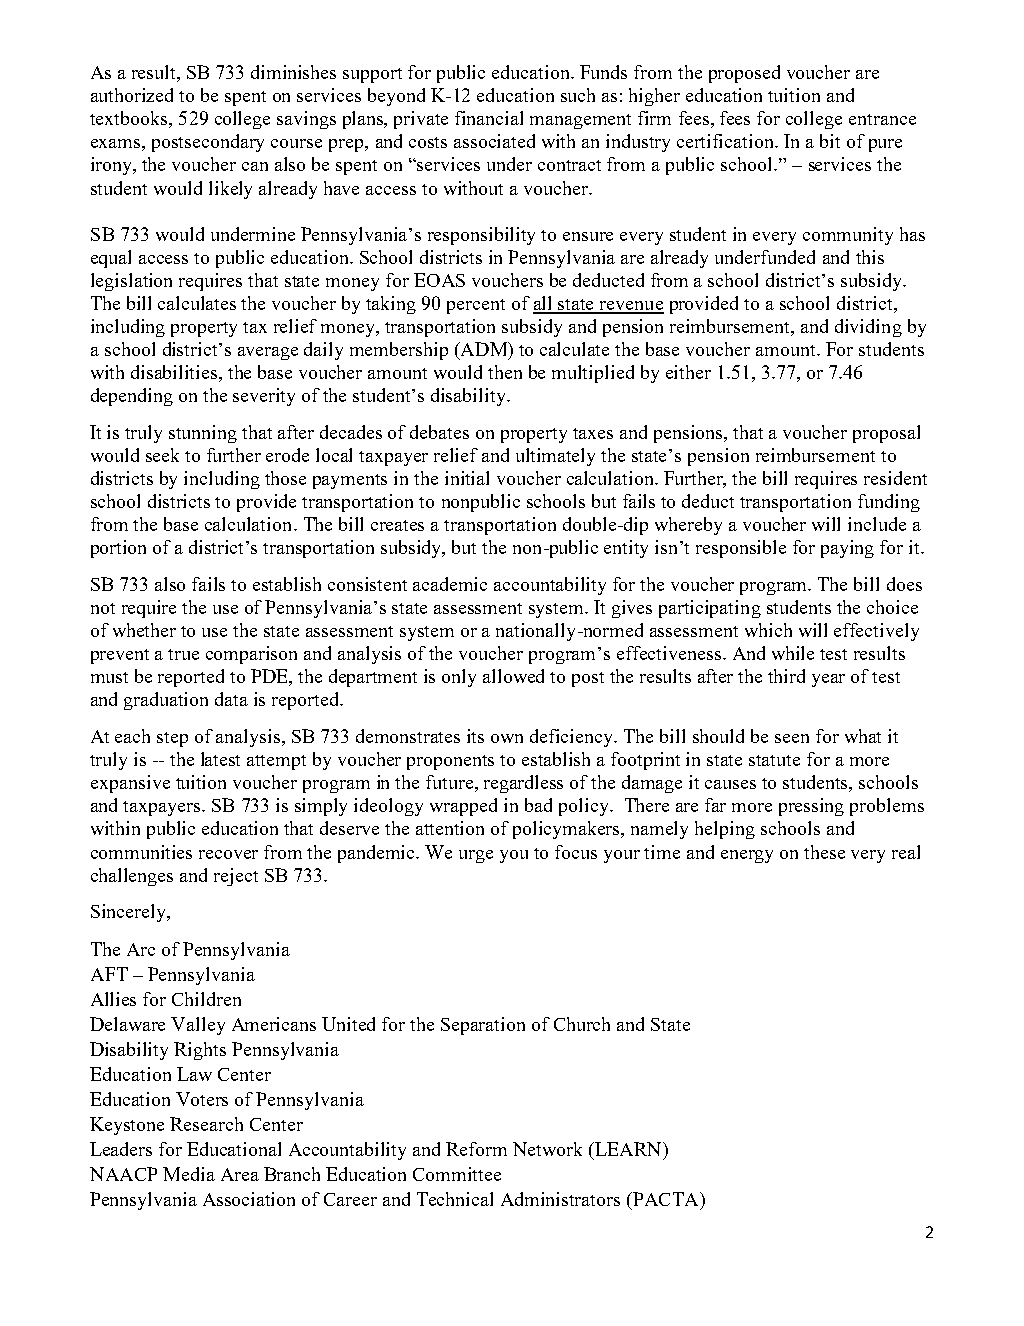  Describe the element at coordinates (203, 434) in the document. I see `stunning` at that location.
